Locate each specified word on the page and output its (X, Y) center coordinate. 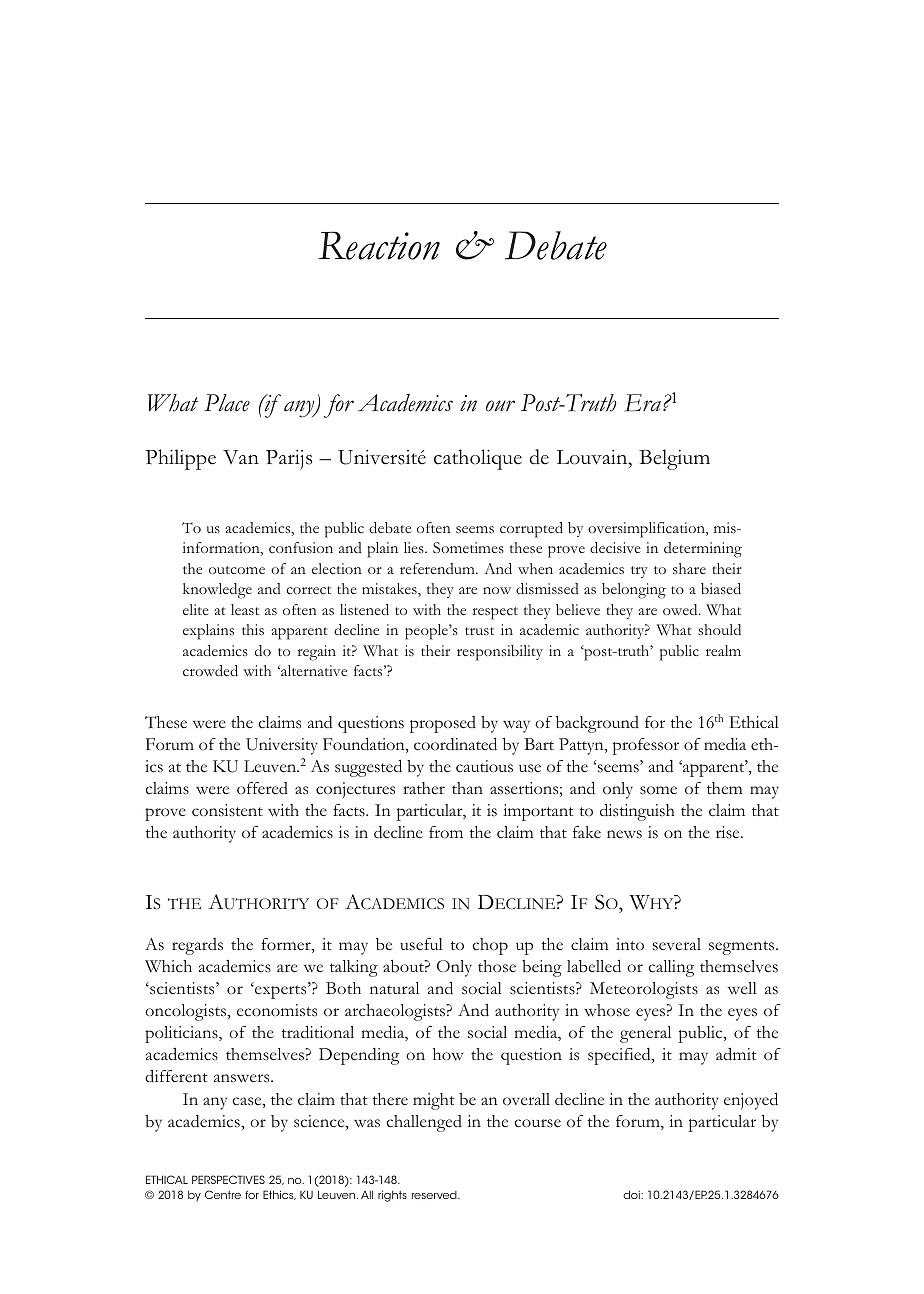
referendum (438, 568)
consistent (227, 810)
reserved (435, 1195)
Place (227, 403)
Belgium (674, 459)
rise (729, 832)
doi (632, 1195)
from (446, 832)
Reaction (379, 245)
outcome (237, 570)
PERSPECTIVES (228, 1179)
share (689, 568)
